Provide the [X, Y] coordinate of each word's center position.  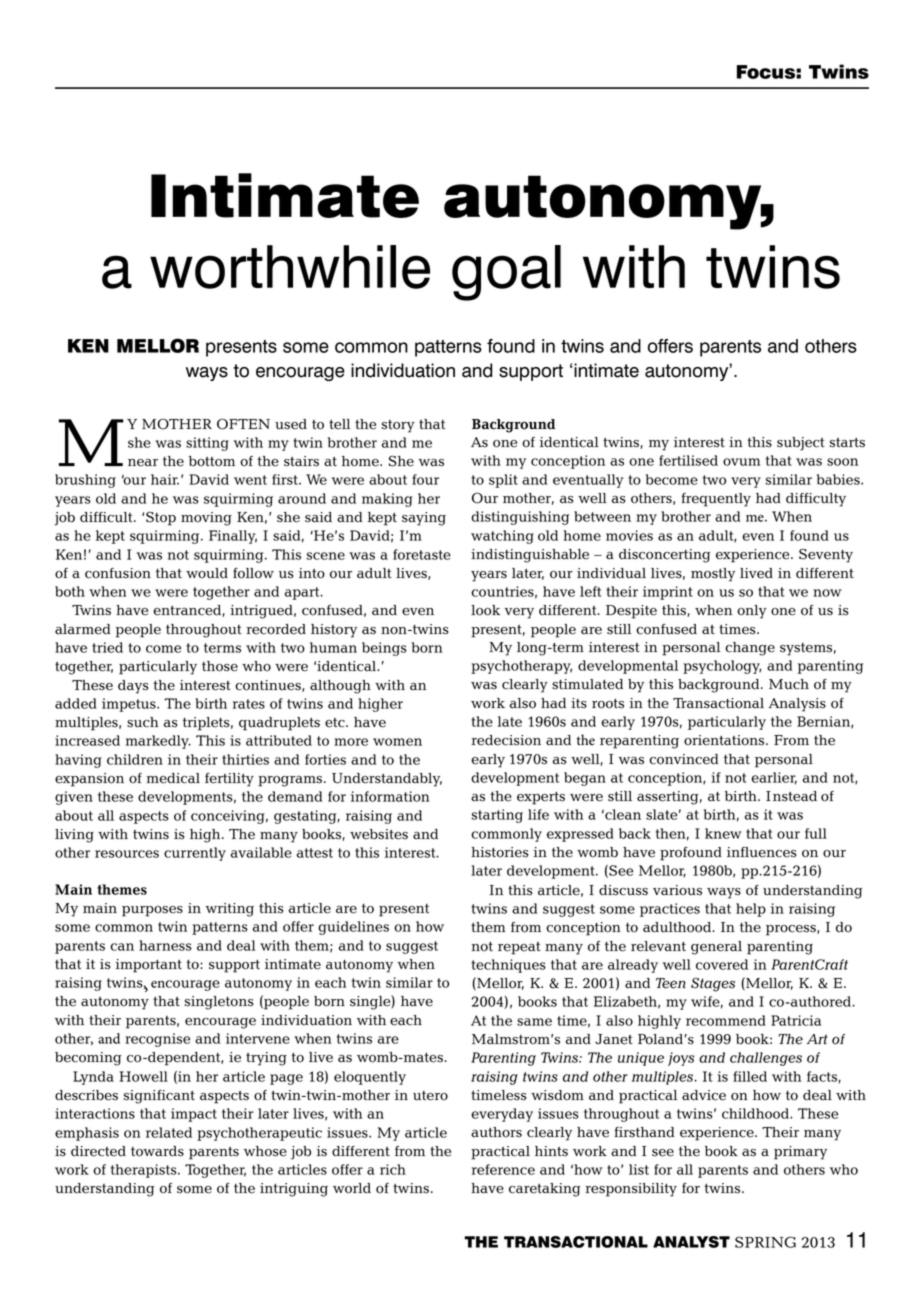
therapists [145, 1171]
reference [503, 1169]
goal [506, 273]
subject [801, 444]
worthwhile [290, 267]
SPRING [765, 1242]
